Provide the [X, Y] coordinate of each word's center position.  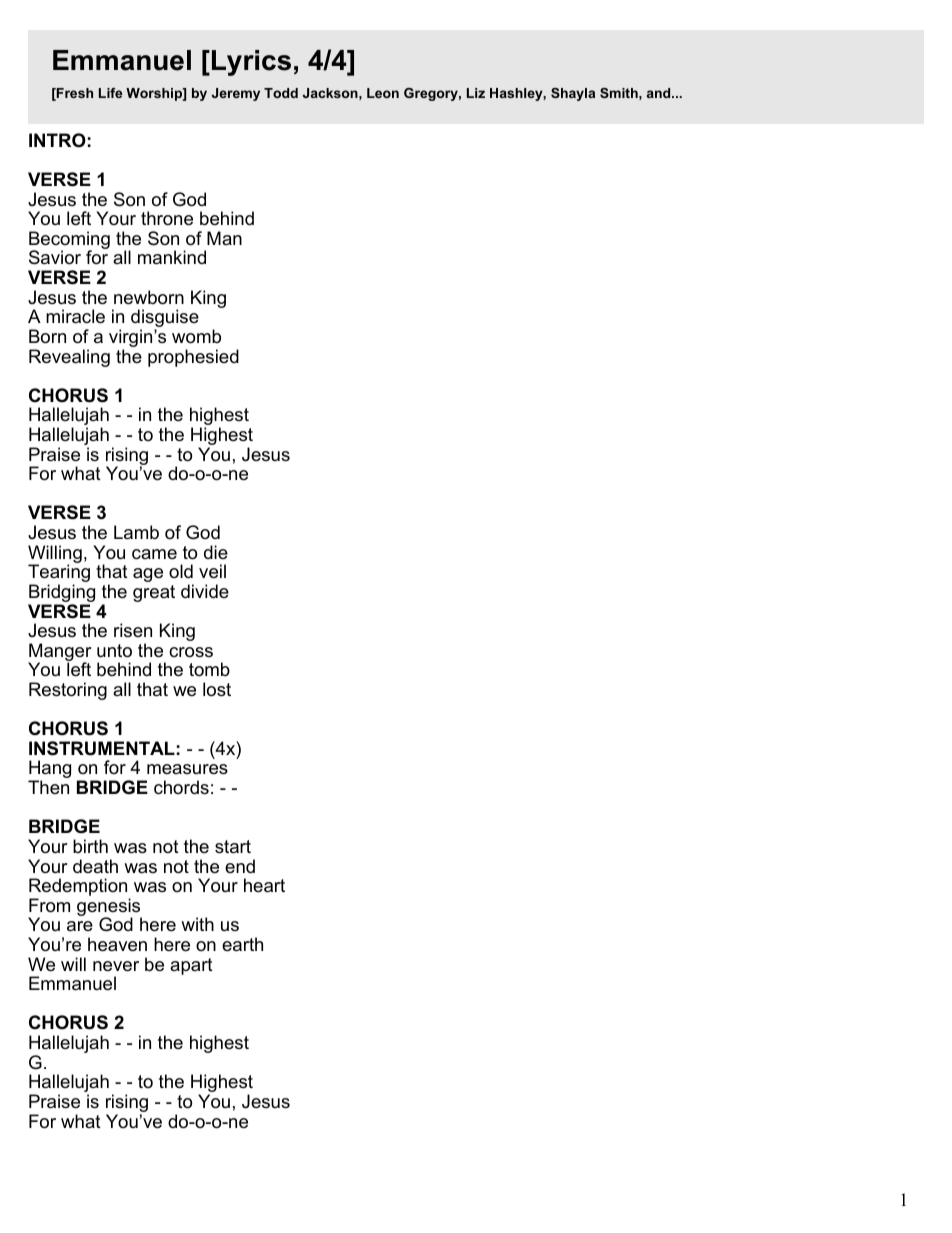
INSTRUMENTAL [102, 748]
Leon [383, 93]
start [233, 847]
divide [205, 591]
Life [110, 93]
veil [212, 571]
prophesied [193, 358]
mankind [172, 257]
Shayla [573, 94]
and [660, 93]
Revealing [69, 358]
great [154, 593]
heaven [117, 944]
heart [264, 885]
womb [196, 336]
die [216, 552]
